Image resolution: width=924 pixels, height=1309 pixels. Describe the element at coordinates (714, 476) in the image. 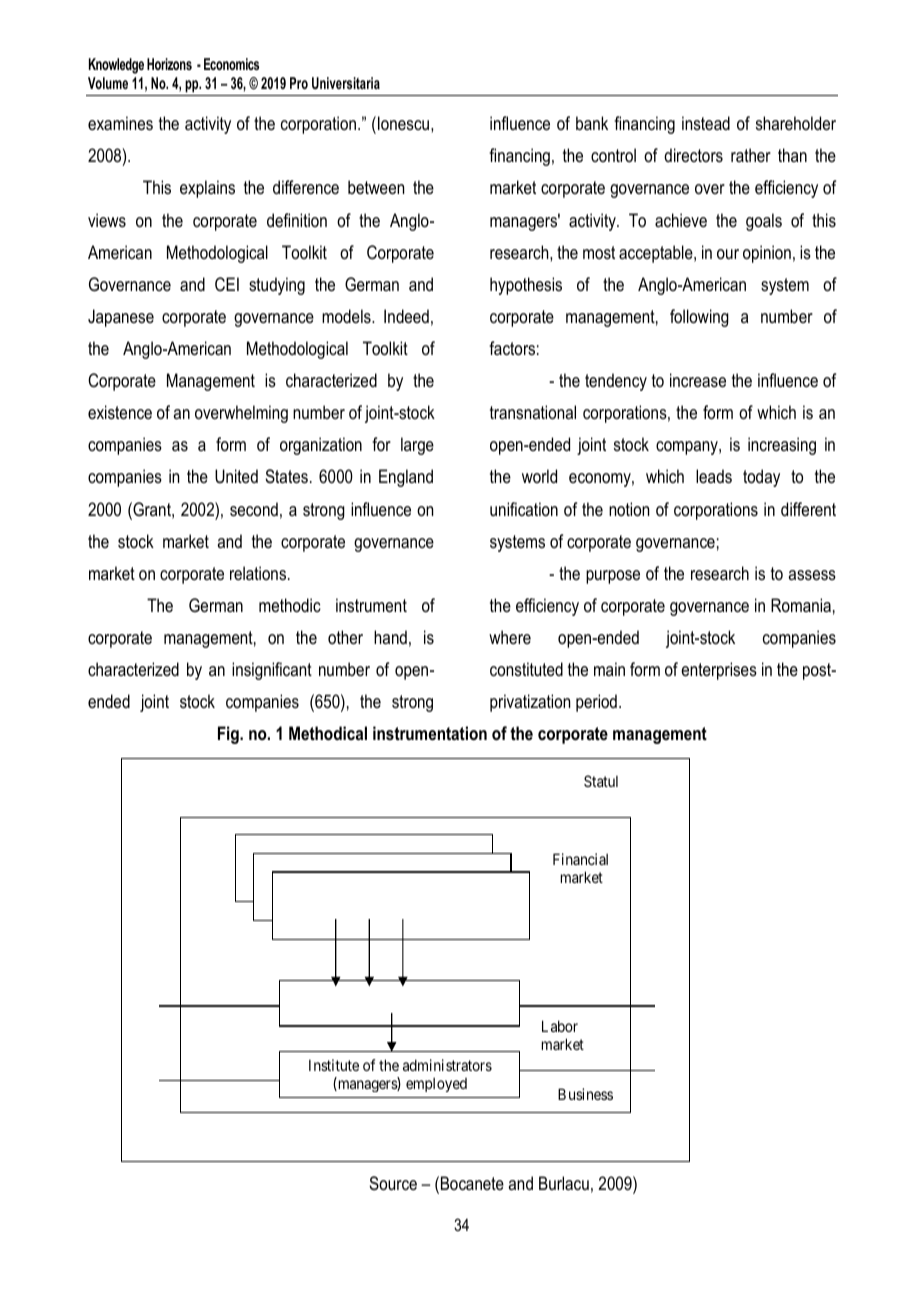

I see `leads` at that location.
